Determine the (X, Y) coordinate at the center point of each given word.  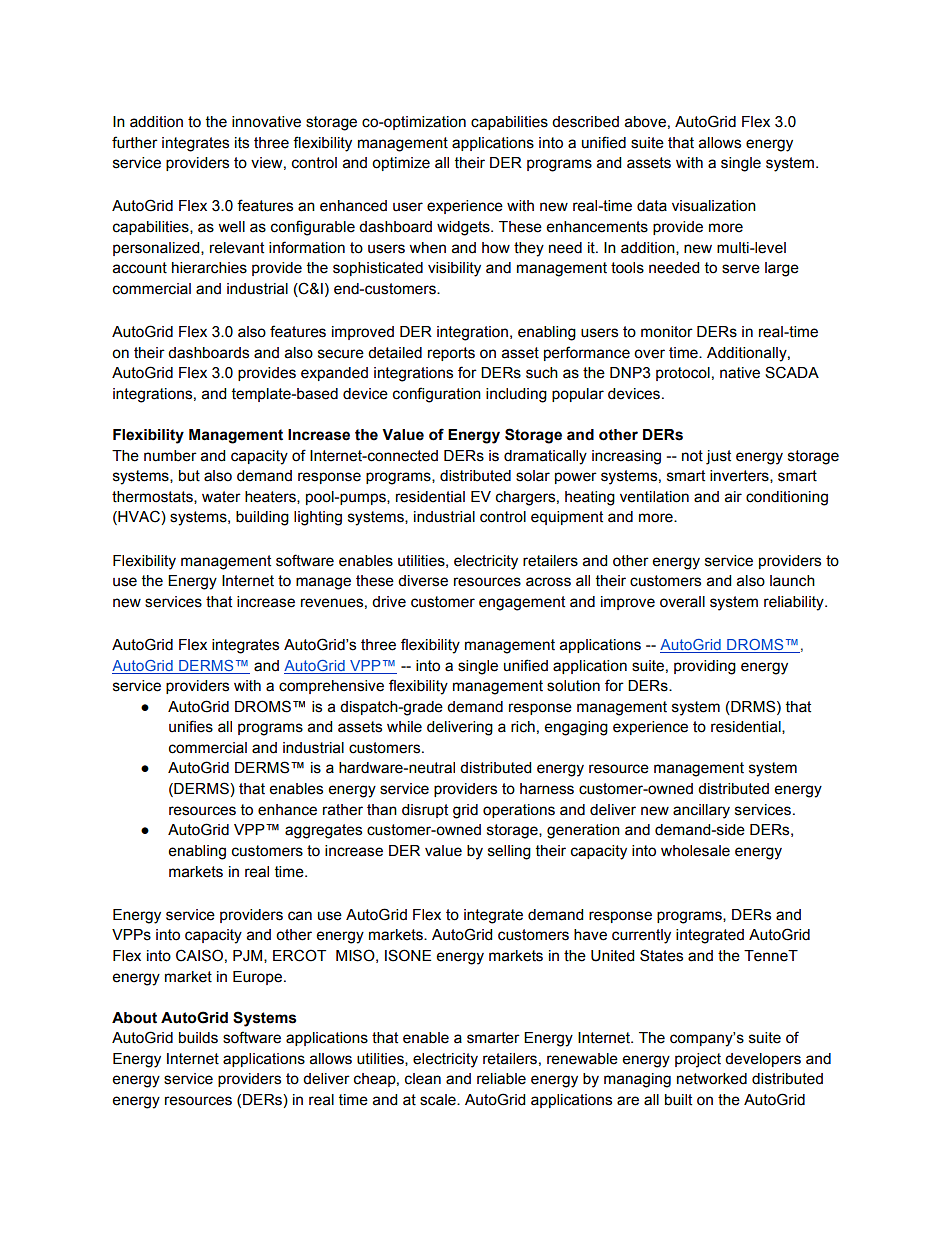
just (718, 457)
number (170, 456)
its (242, 143)
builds (198, 1038)
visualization (714, 206)
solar (533, 476)
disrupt (425, 811)
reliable (501, 1079)
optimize (401, 164)
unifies (191, 726)
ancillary (701, 811)
